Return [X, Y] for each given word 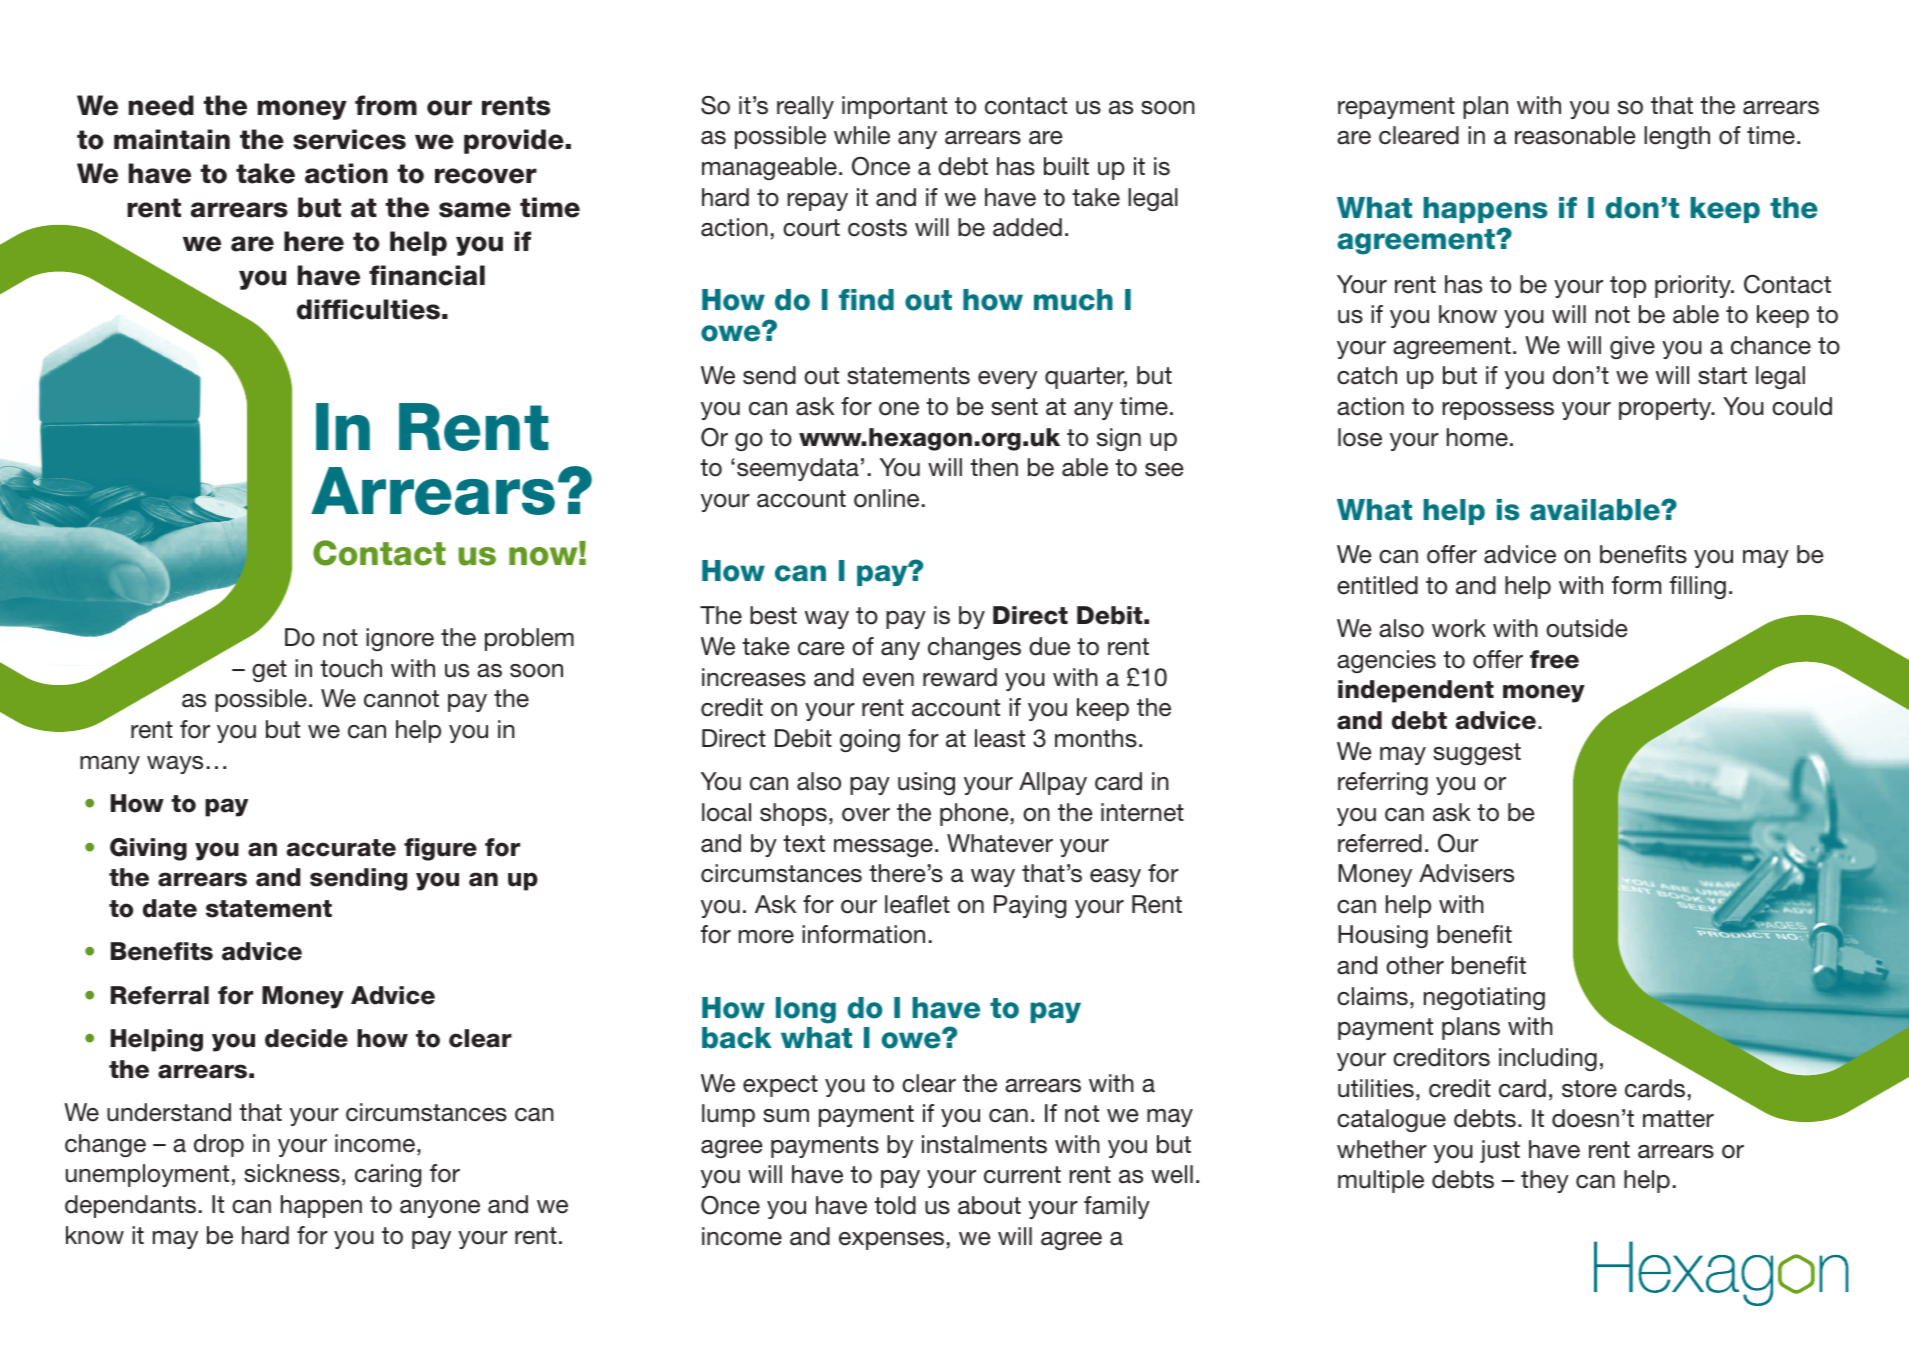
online [886, 498]
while [862, 135]
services [349, 139]
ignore [400, 639]
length [1677, 137]
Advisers [1466, 873]
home [1477, 437]
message [883, 848]
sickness [292, 1173]
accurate [341, 848]
